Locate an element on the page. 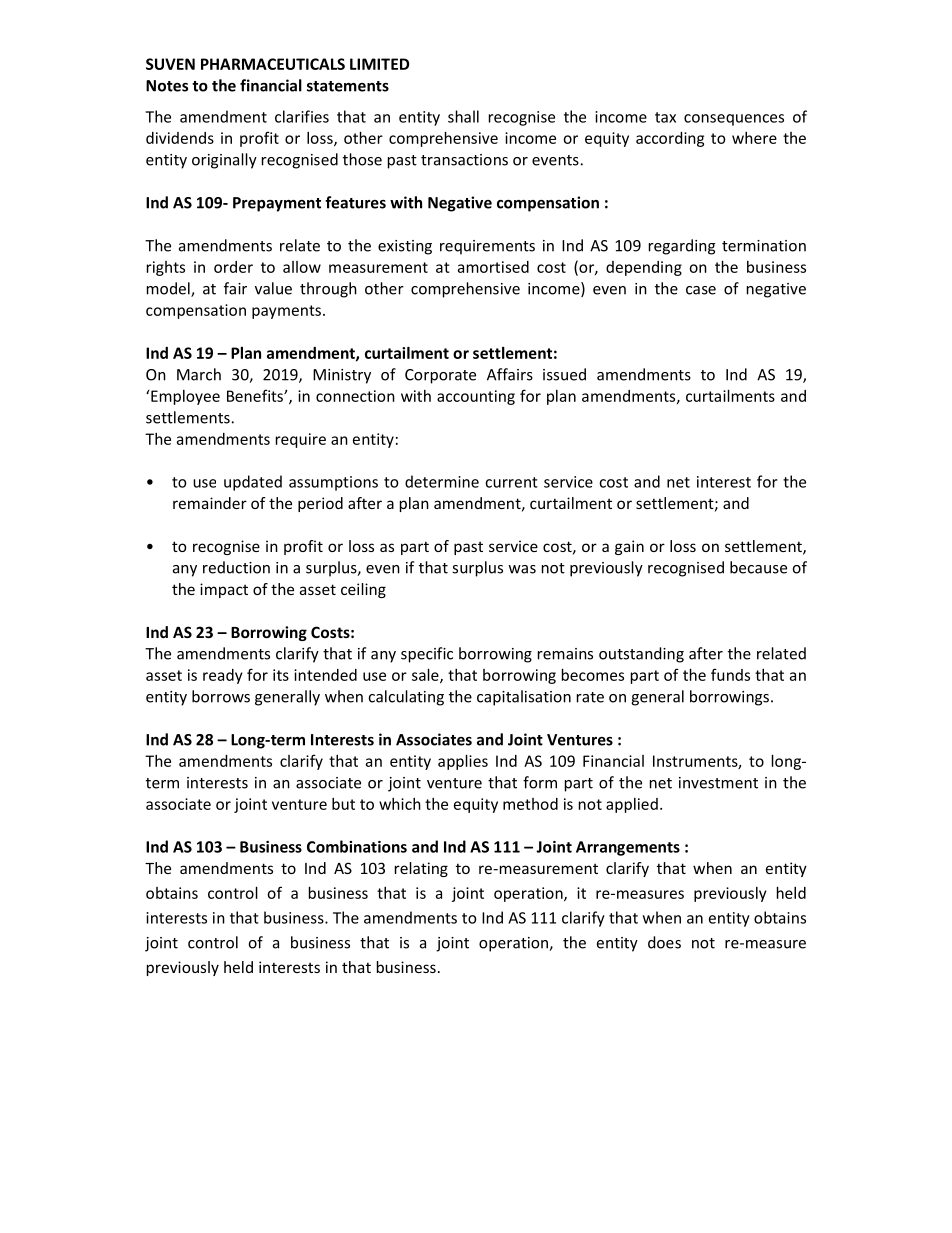  existing is located at coordinates (405, 247).
